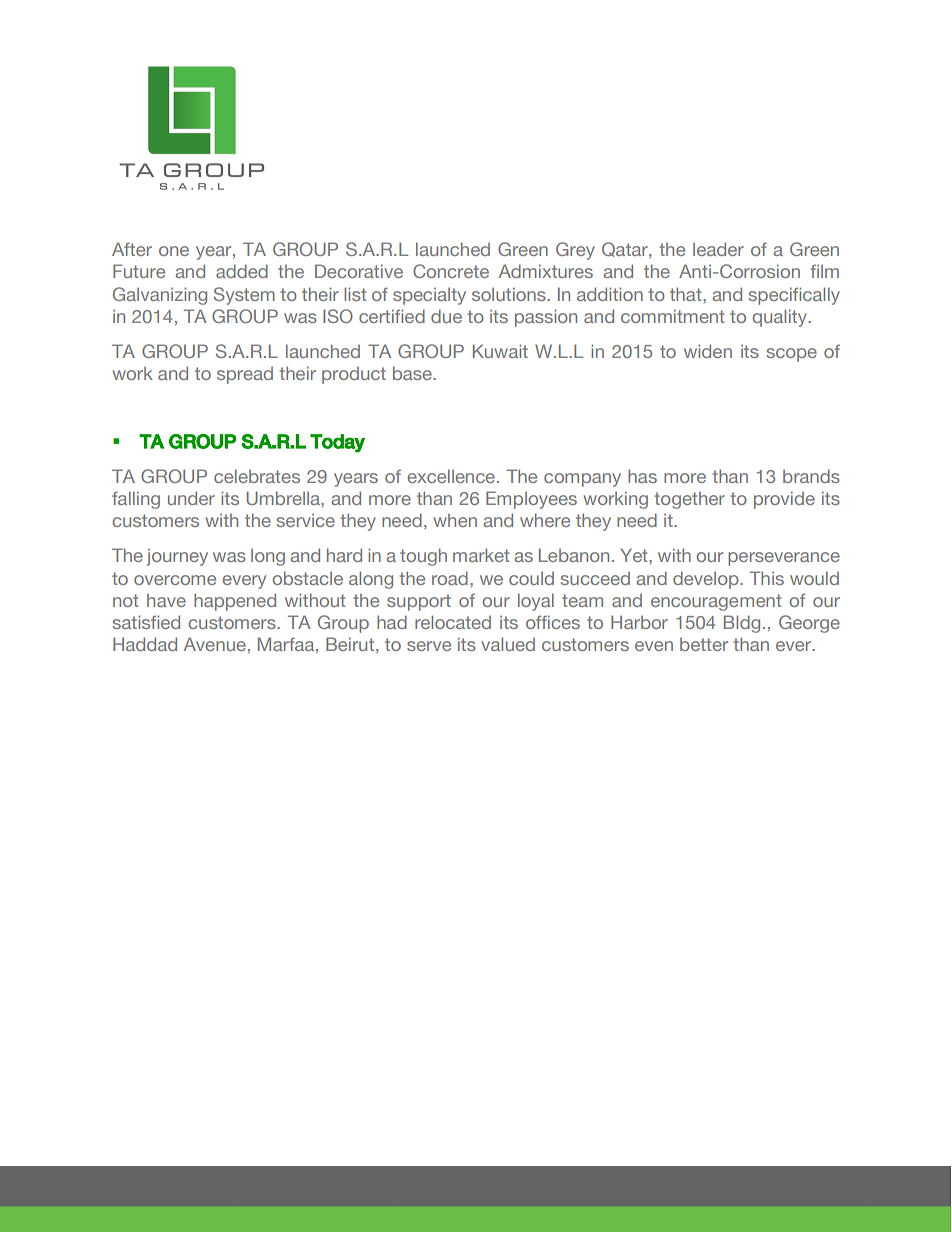 Image resolution: width=952 pixels, height=1233 pixels. What do you see at coordinates (242, 271) in the document?
I see `added` at bounding box center [242, 271].
